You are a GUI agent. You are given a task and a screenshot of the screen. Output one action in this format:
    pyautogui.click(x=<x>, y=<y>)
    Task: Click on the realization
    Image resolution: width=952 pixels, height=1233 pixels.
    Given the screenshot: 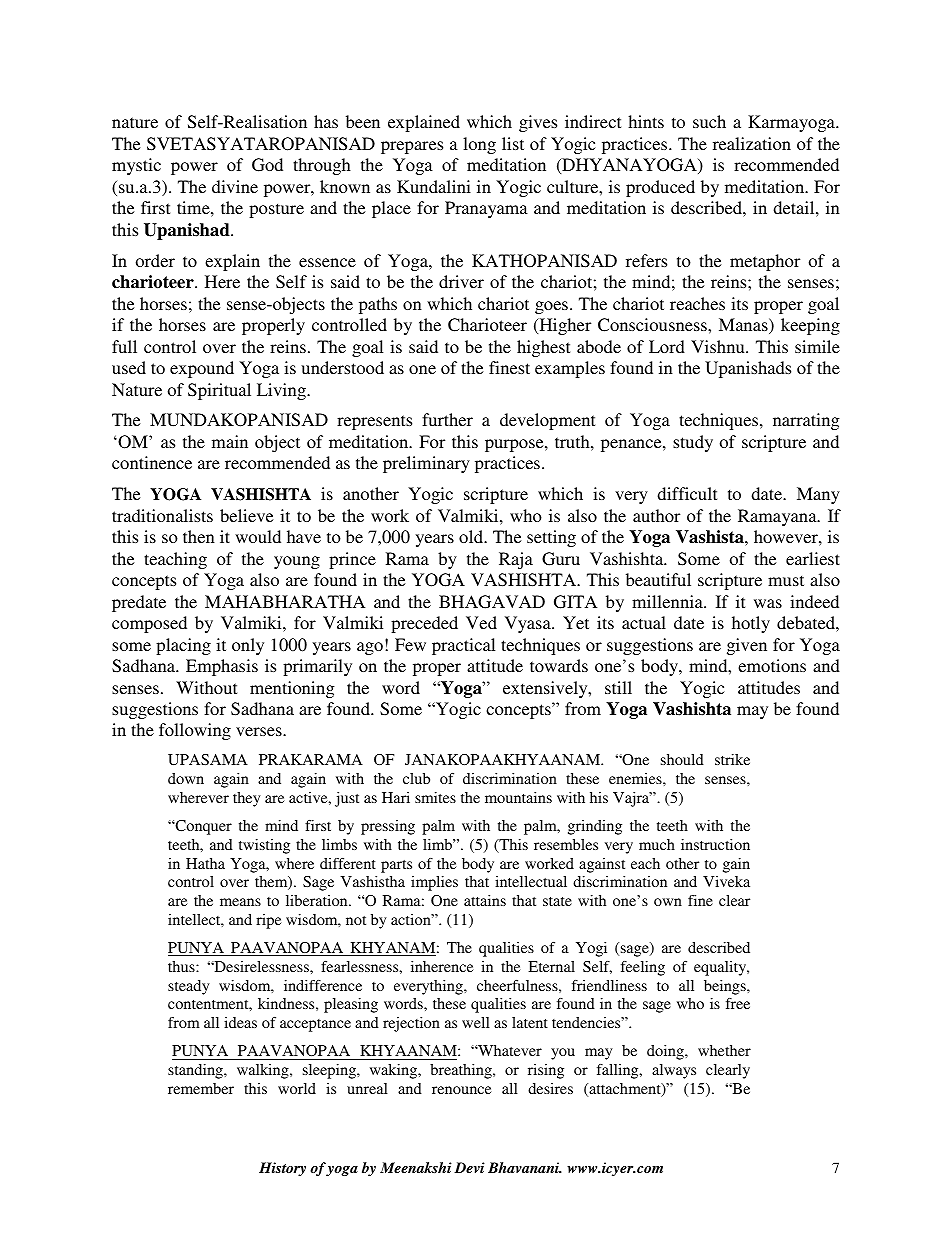 What is the action you would take?
    pyautogui.click(x=752, y=143)
